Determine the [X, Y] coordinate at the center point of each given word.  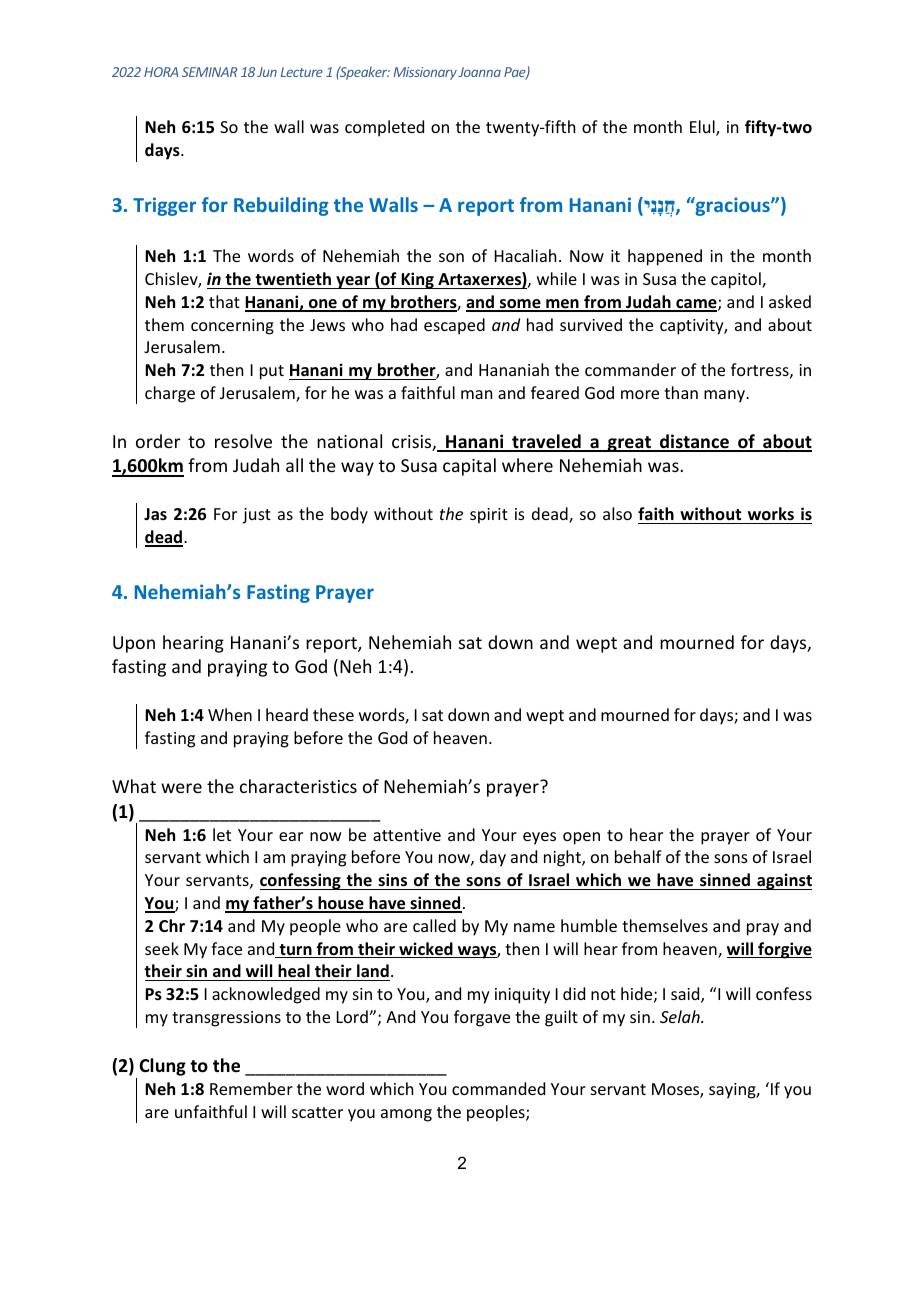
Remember [251, 1088]
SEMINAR [209, 72]
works [771, 513]
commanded [498, 1088]
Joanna [479, 72]
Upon [134, 644]
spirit [489, 516]
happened [665, 257]
